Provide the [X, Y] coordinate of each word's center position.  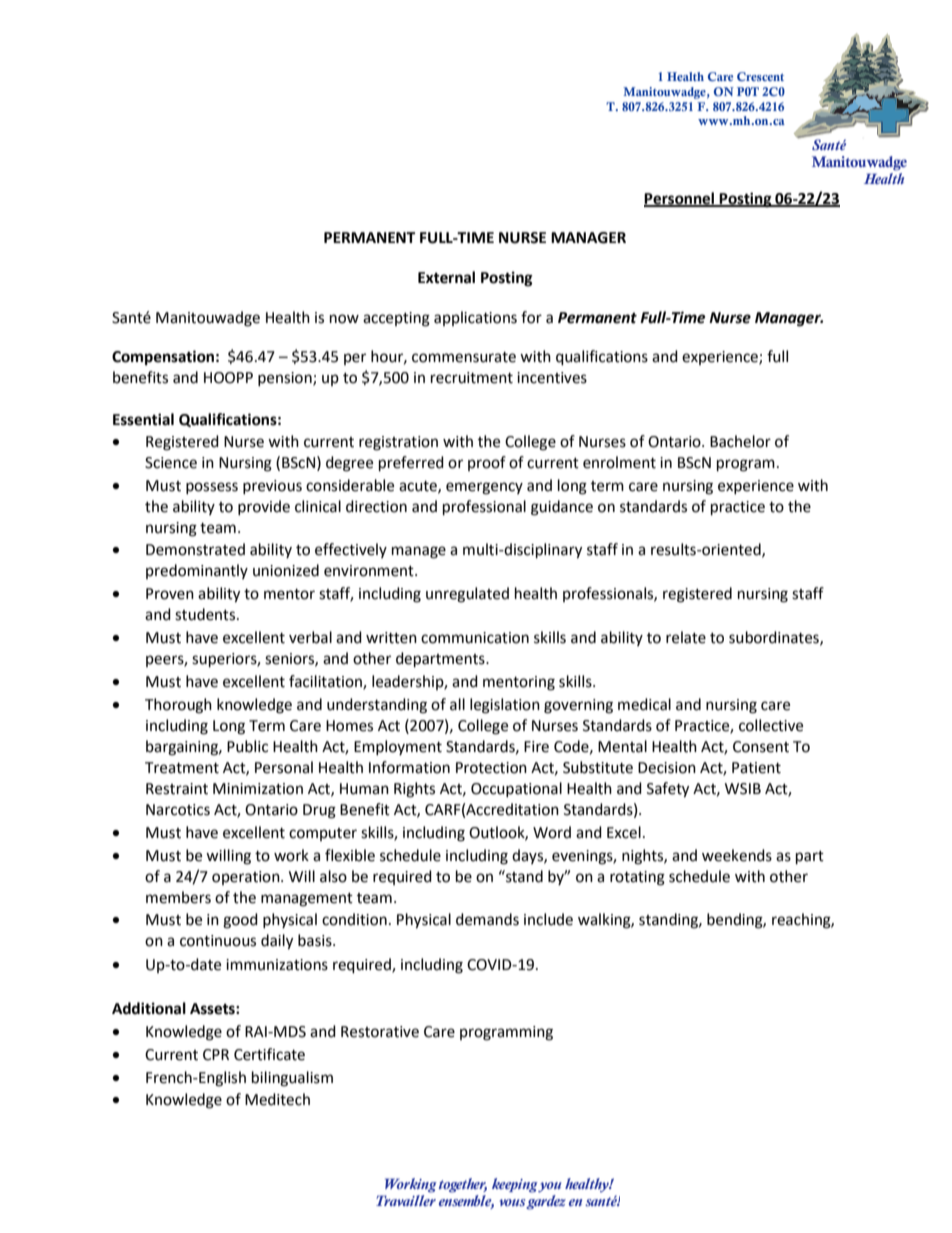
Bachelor [740, 441]
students [206, 614]
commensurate [464, 357]
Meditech [277, 1099]
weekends [737, 855]
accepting [396, 319]
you [550, 1187]
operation [247, 878]
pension [286, 379]
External [446, 277]
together [463, 1185]
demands [487, 919]
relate [686, 637]
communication [475, 638]
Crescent [760, 76]
